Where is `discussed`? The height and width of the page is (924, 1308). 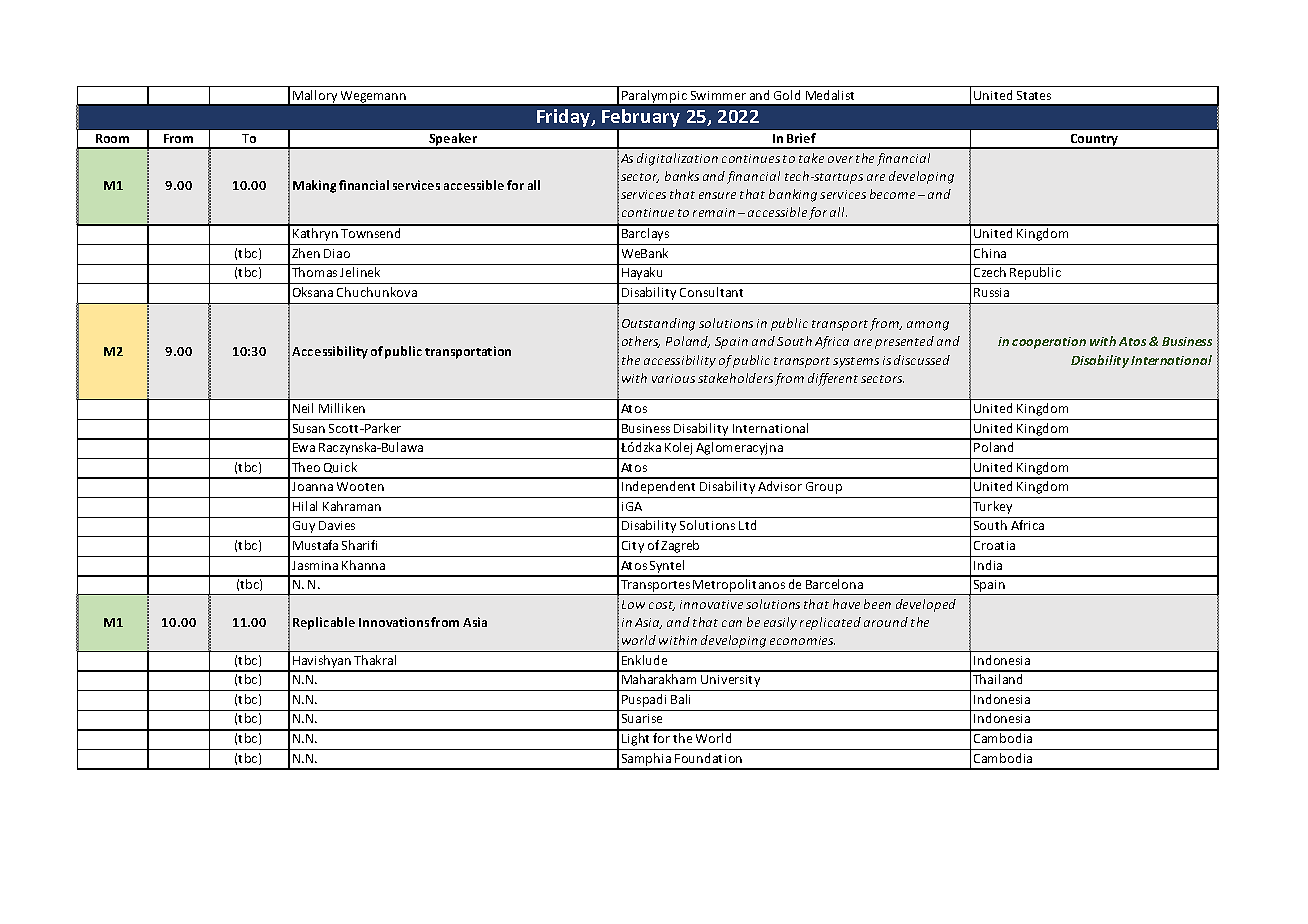 discussed is located at coordinates (922, 360).
